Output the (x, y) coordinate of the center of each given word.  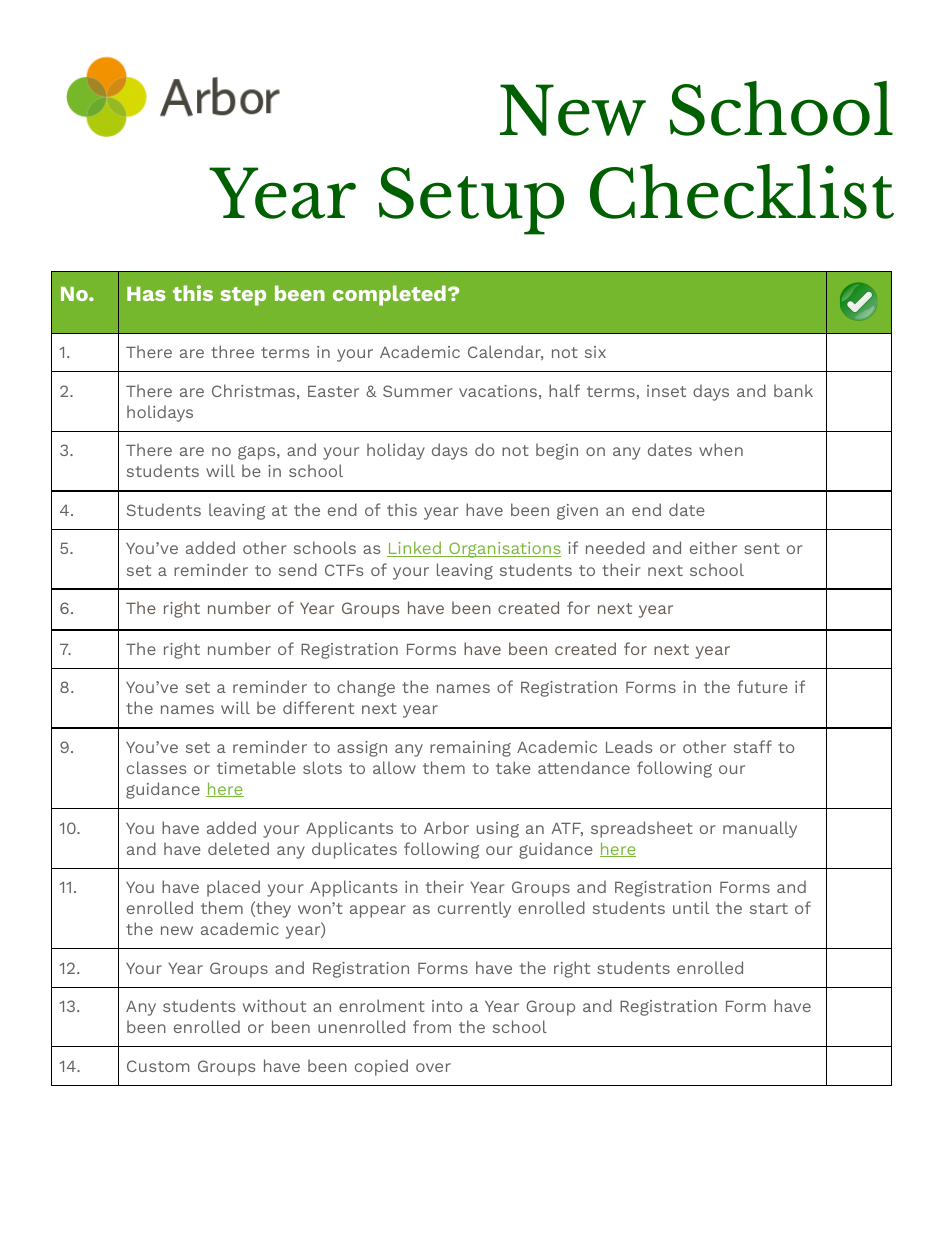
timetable (256, 767)
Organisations (504, 550)
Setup (471, 201)
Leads (629, 746)
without (274, 1005)
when (721, 449)
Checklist (742, 191)
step (243, 296)
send (298, 569)
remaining (470, 749)
